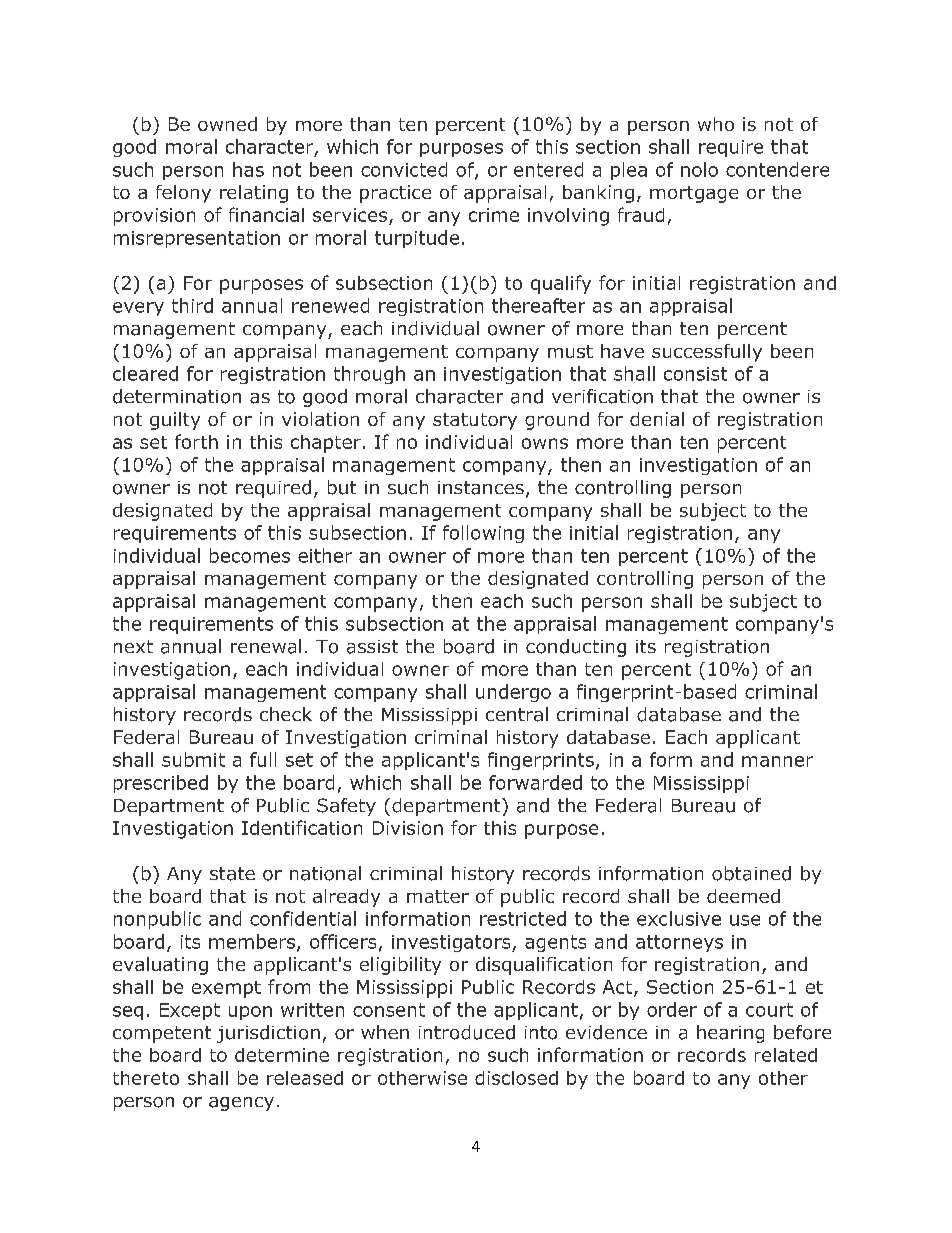 The image size is (952, 1233). What do you see at coordinates (241, 1104) in the page?
I see `agency` at bounding box center [241, 1104].
